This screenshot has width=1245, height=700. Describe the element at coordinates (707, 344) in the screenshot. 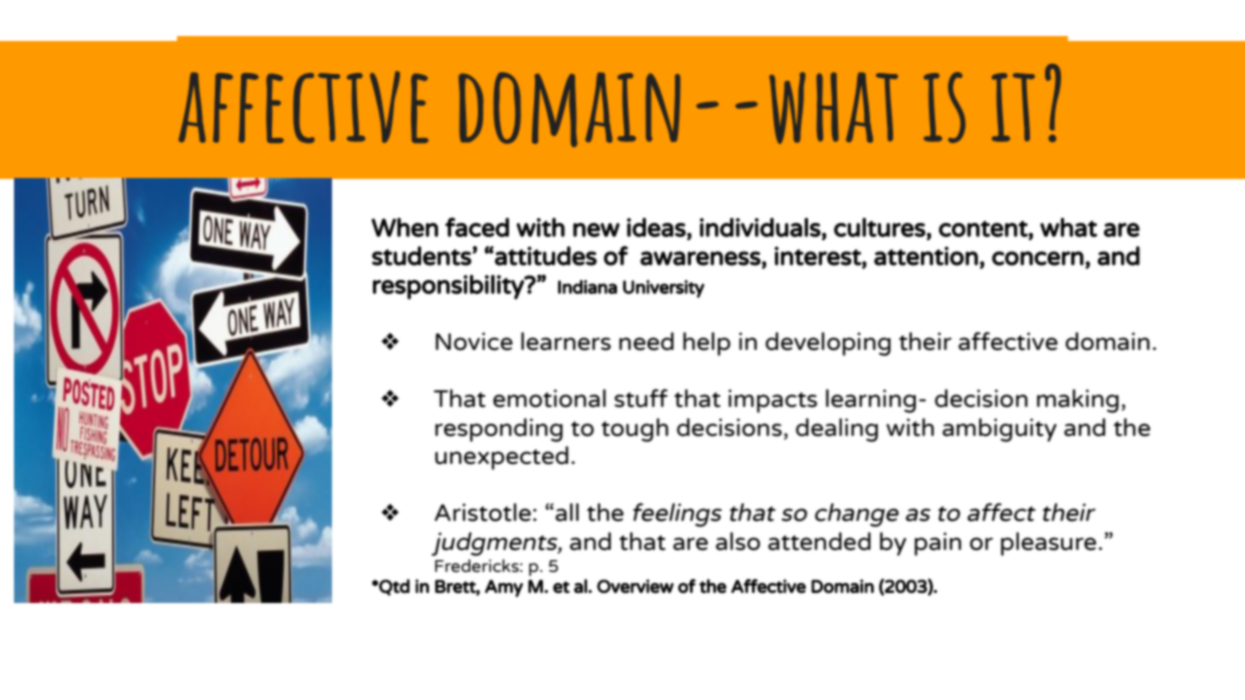

I see `help` at that location.
